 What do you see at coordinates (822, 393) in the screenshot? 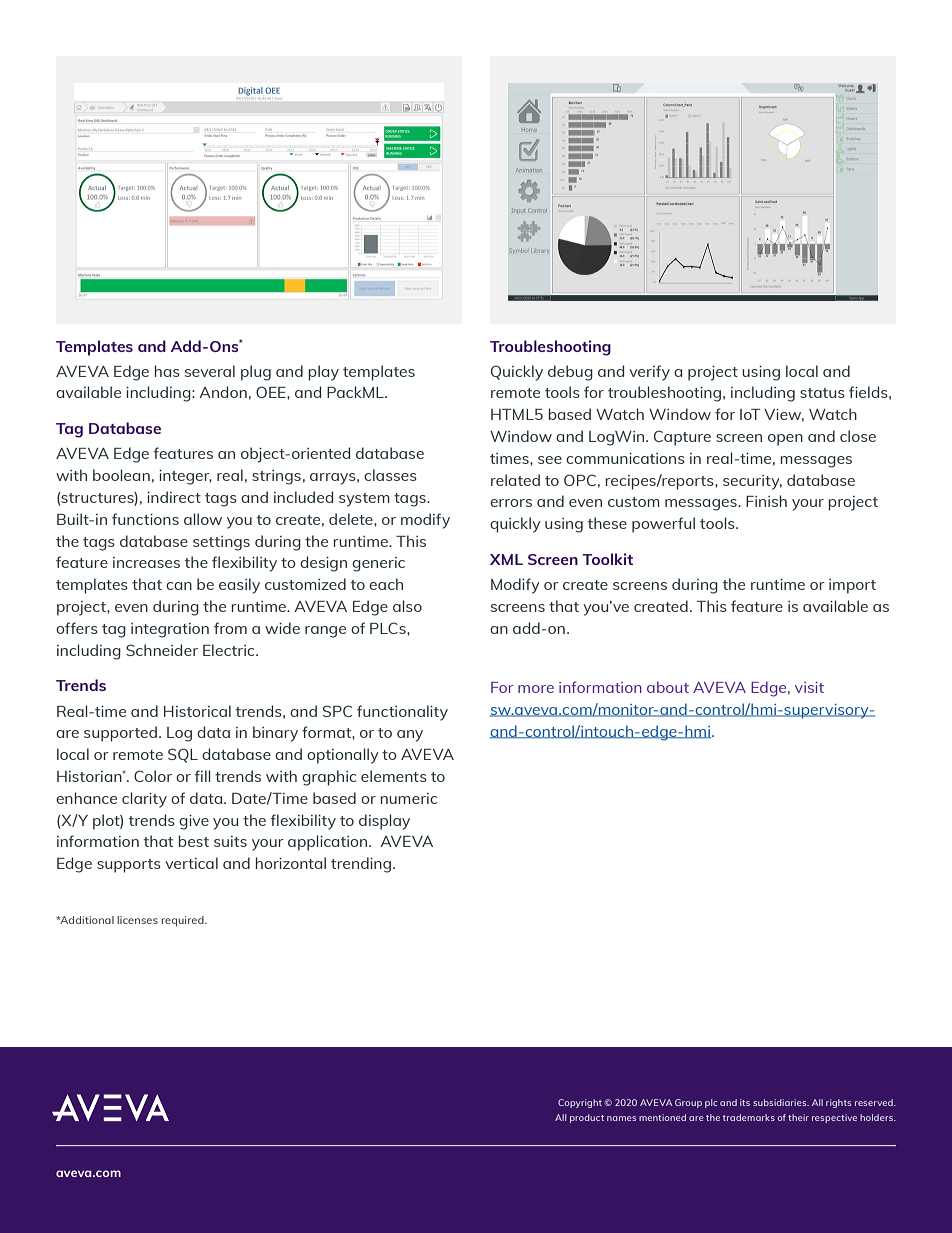
I see `status` at bounding box center [822, 393].
